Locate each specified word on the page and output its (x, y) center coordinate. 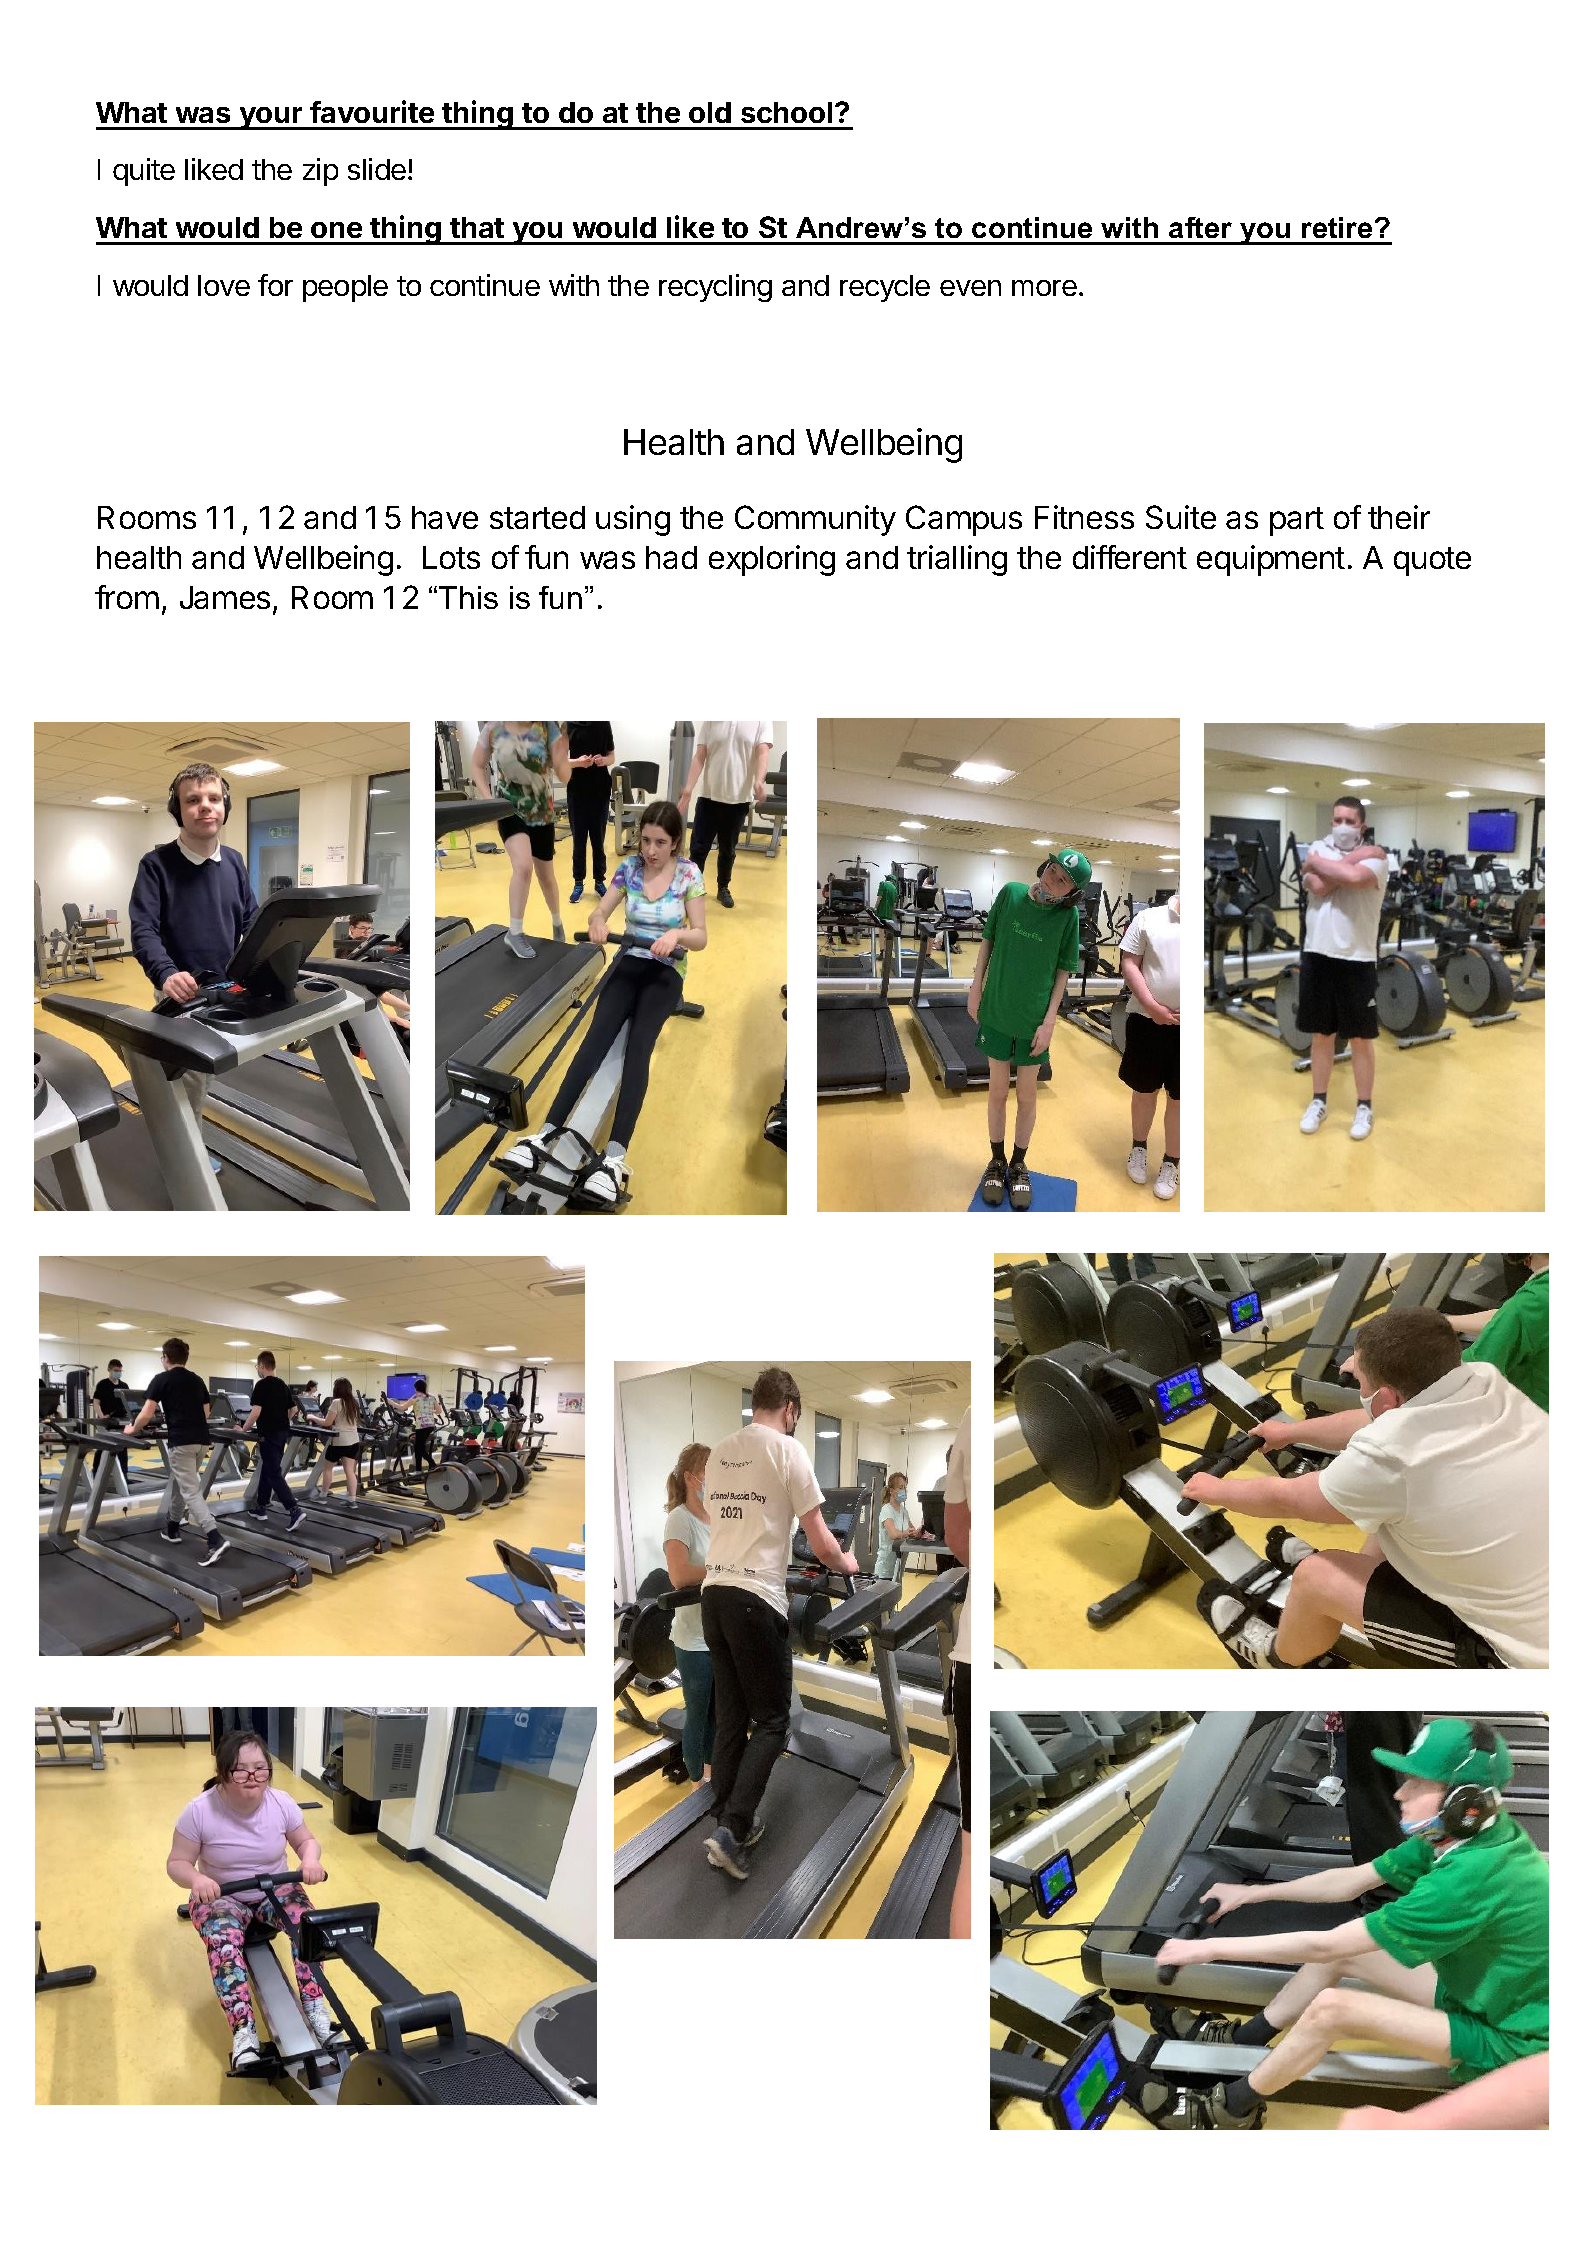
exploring (772, 560)
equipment (1271, 560)
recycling (715, 288)
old (710, 112)
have (445, 517)
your (271, 118)
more (1044, 288)
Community (815, 520)
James (225, 597)
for (275, 285)
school (786, 112)
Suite (1181, 517)
